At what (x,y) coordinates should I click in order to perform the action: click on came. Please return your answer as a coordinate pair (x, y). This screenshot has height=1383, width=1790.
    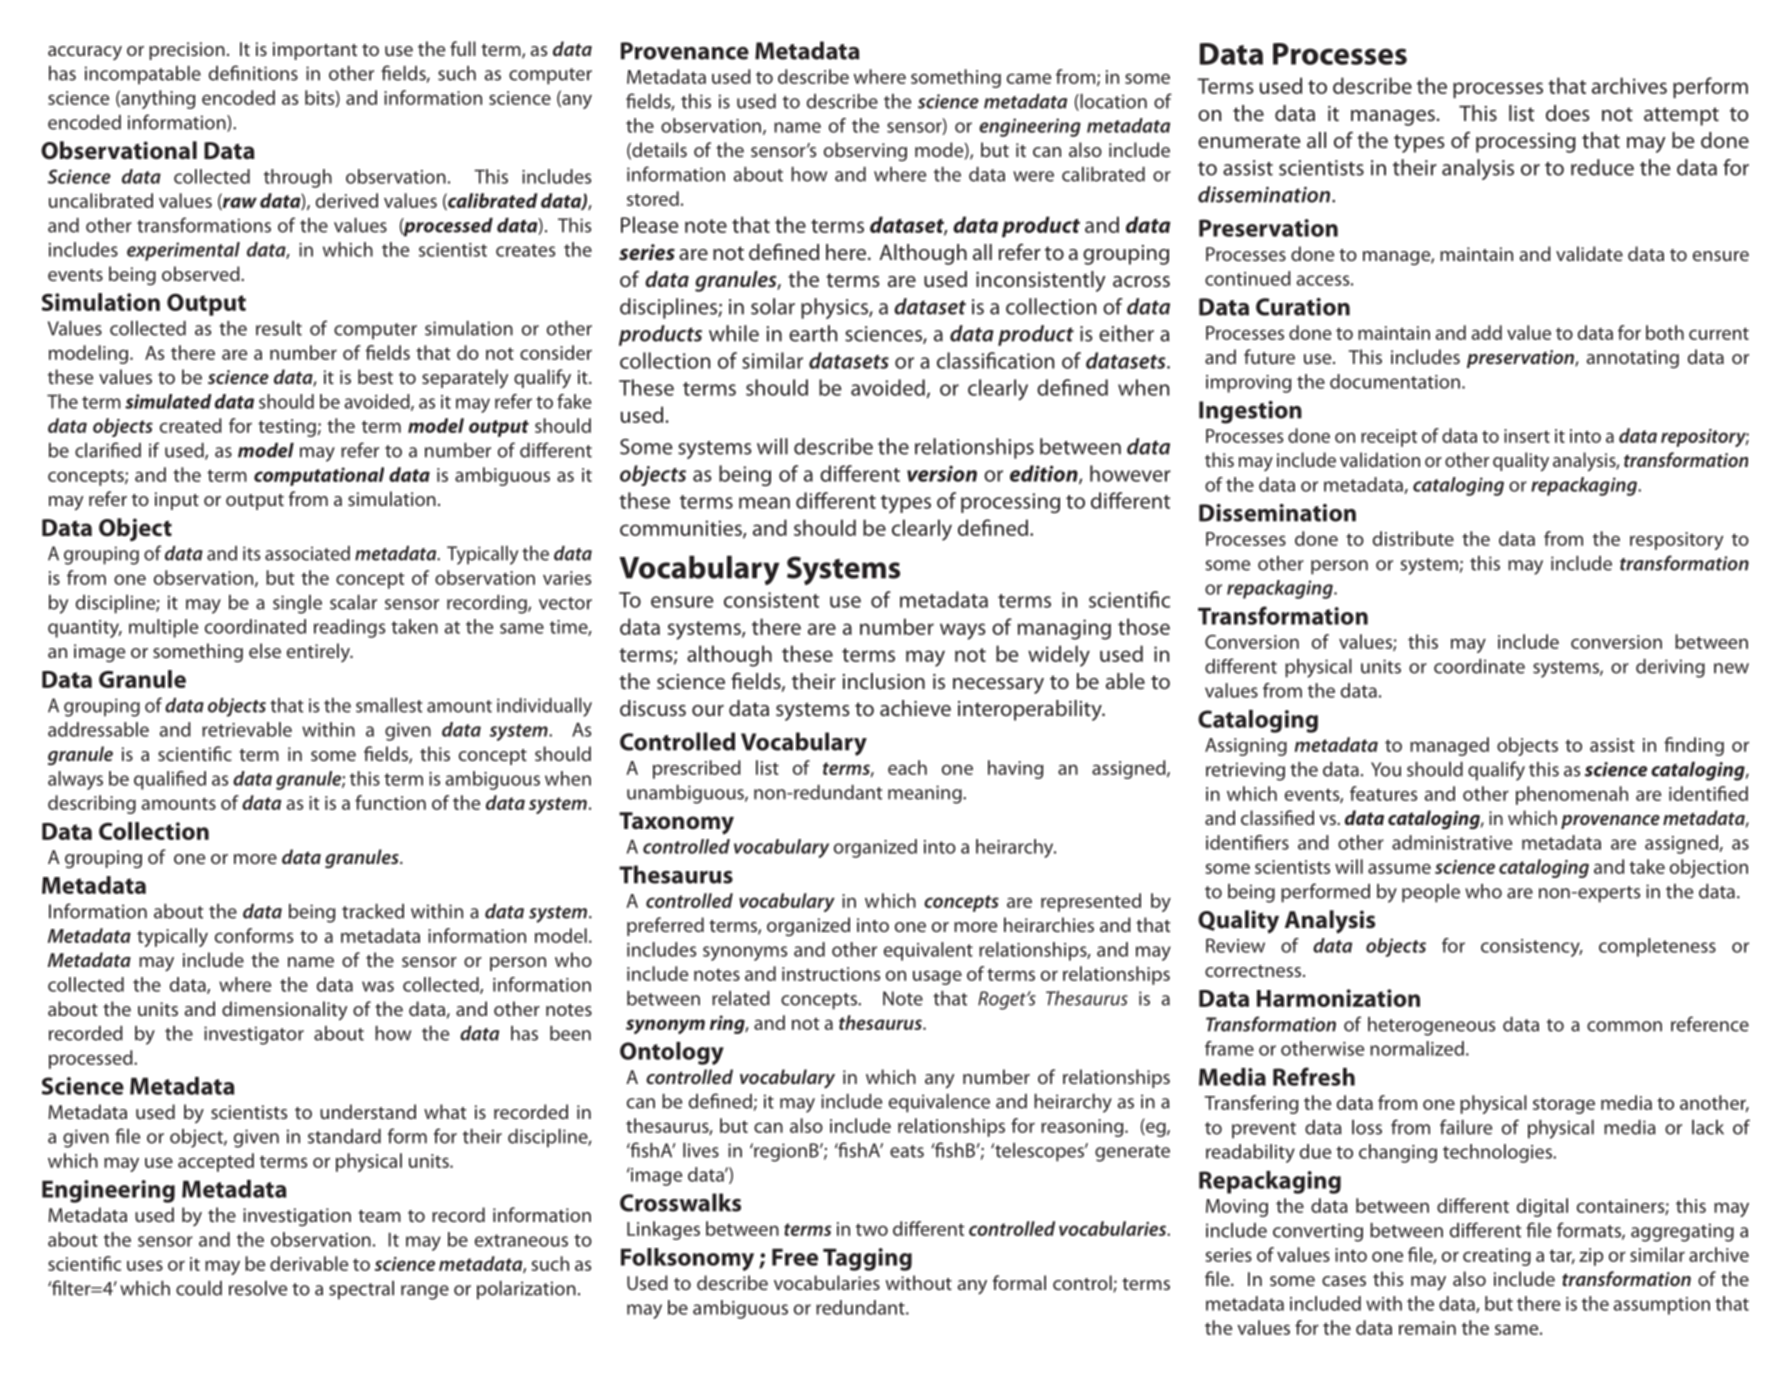
    Looking at the image, I should click on (1029, 78).
